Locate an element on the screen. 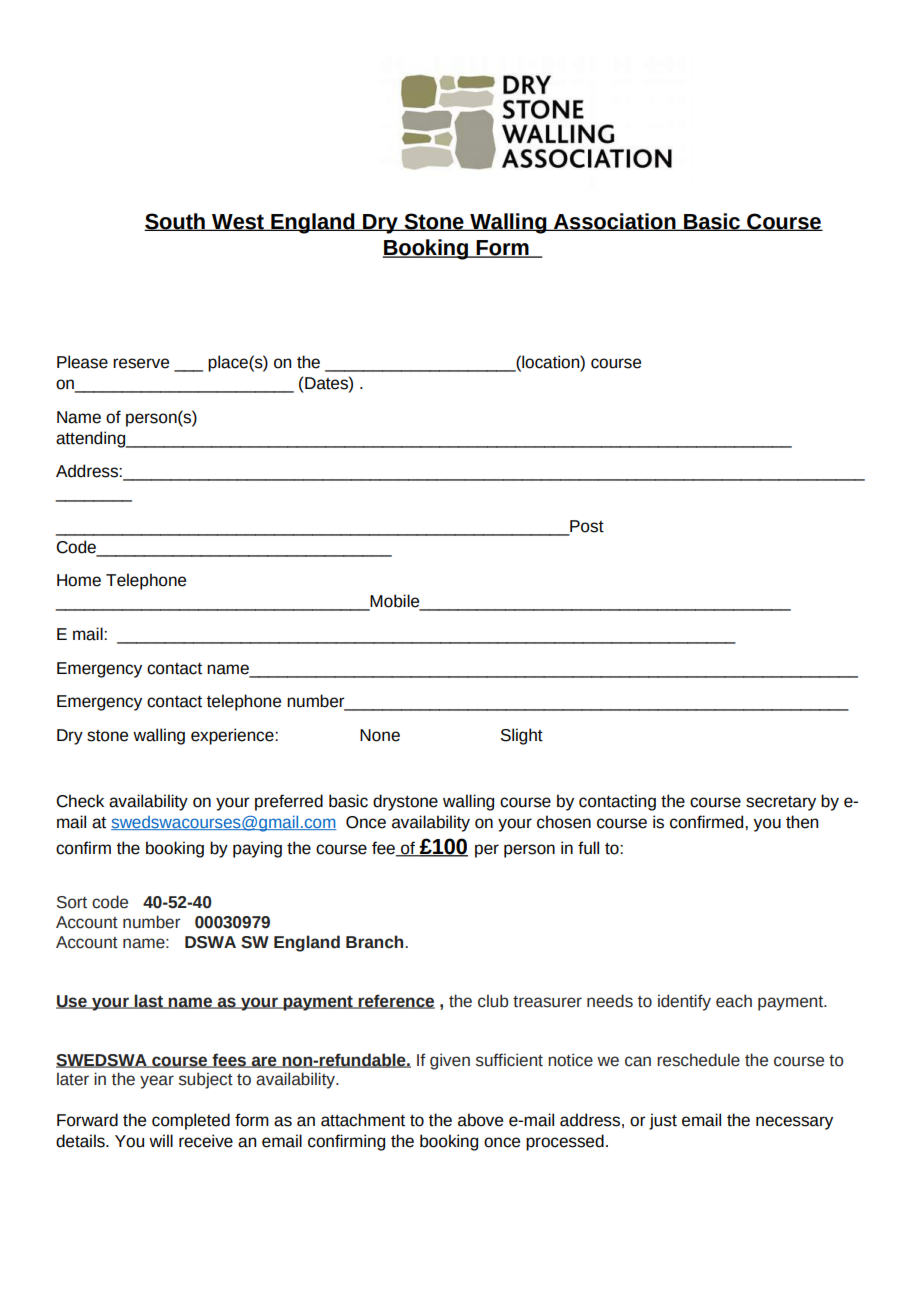  Slight is located at coordinates (522, 736).
